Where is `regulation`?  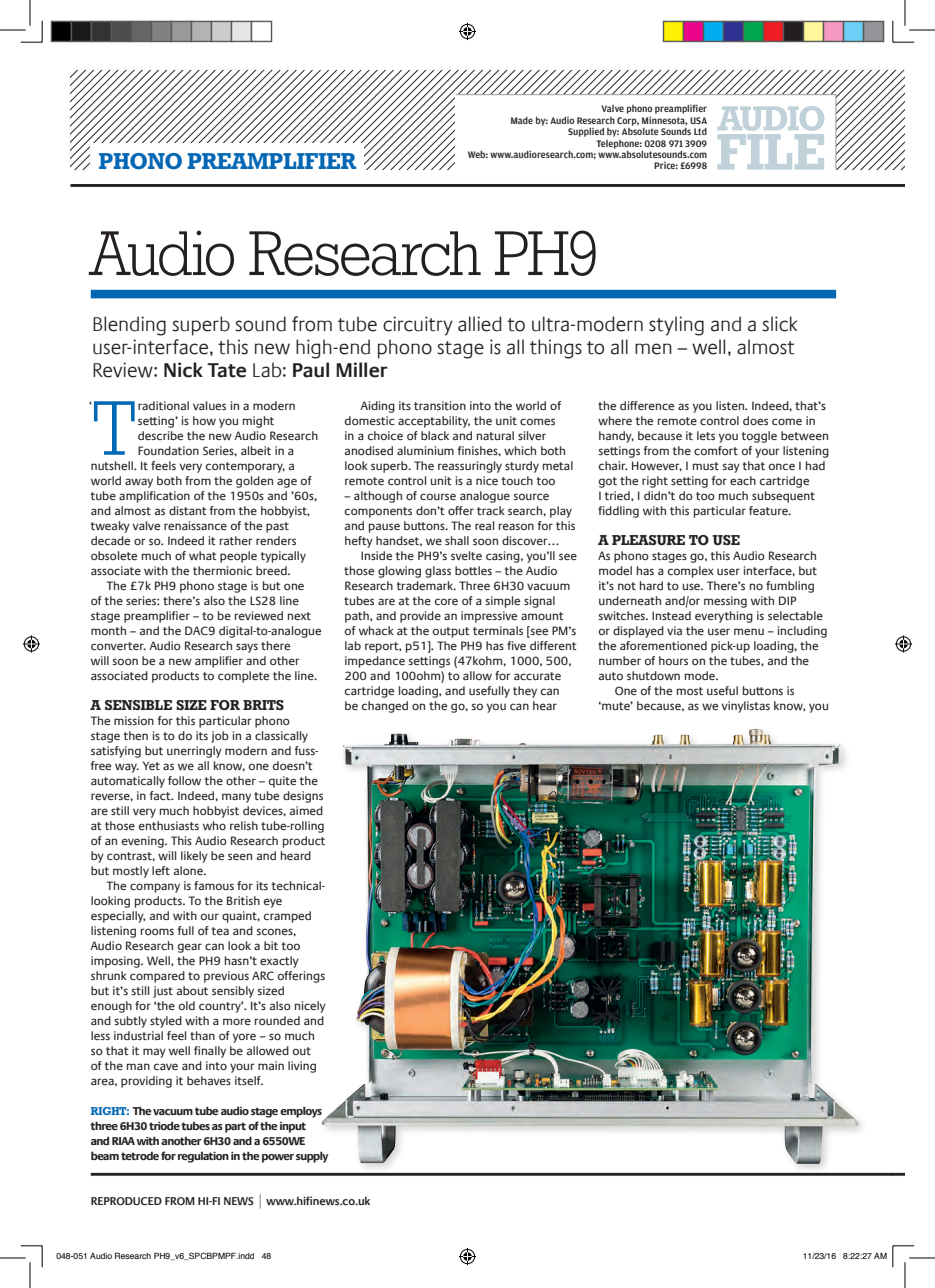
regulation is located at coordinates (203, 1157).
